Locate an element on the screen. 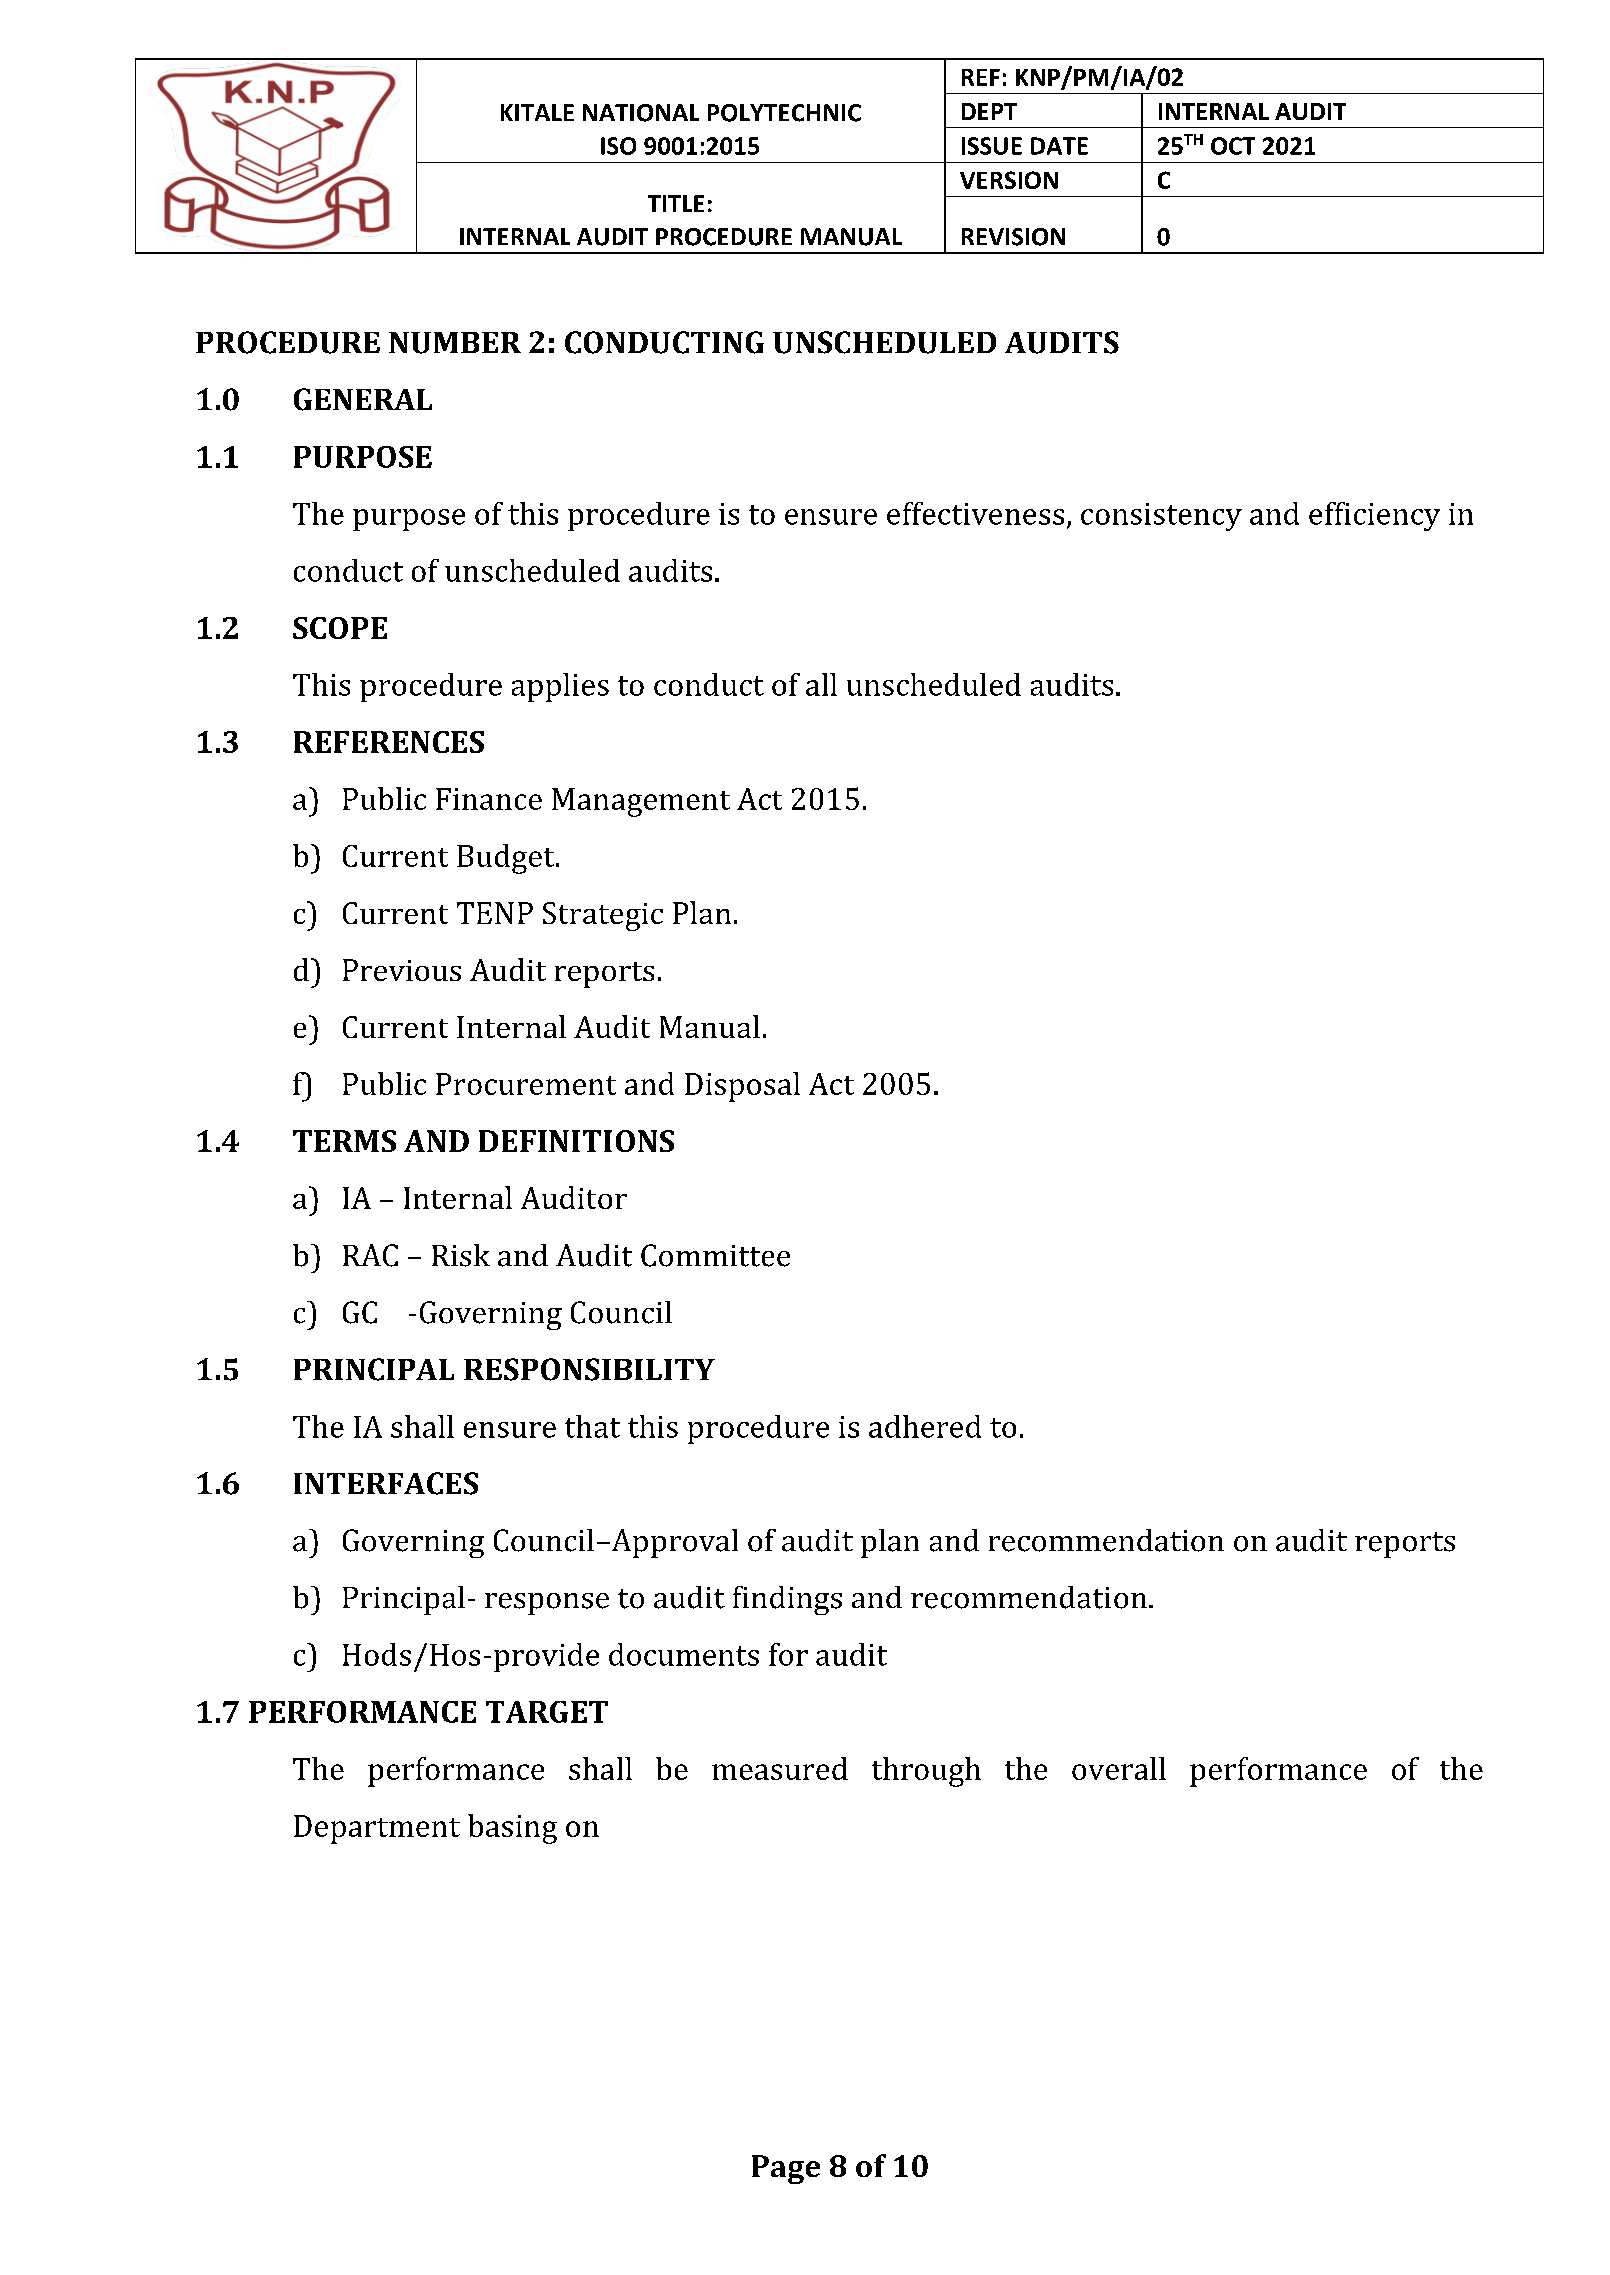 This screenshot has width=1610, height=2275. Procurement is located at coordinates (526, 1084).
